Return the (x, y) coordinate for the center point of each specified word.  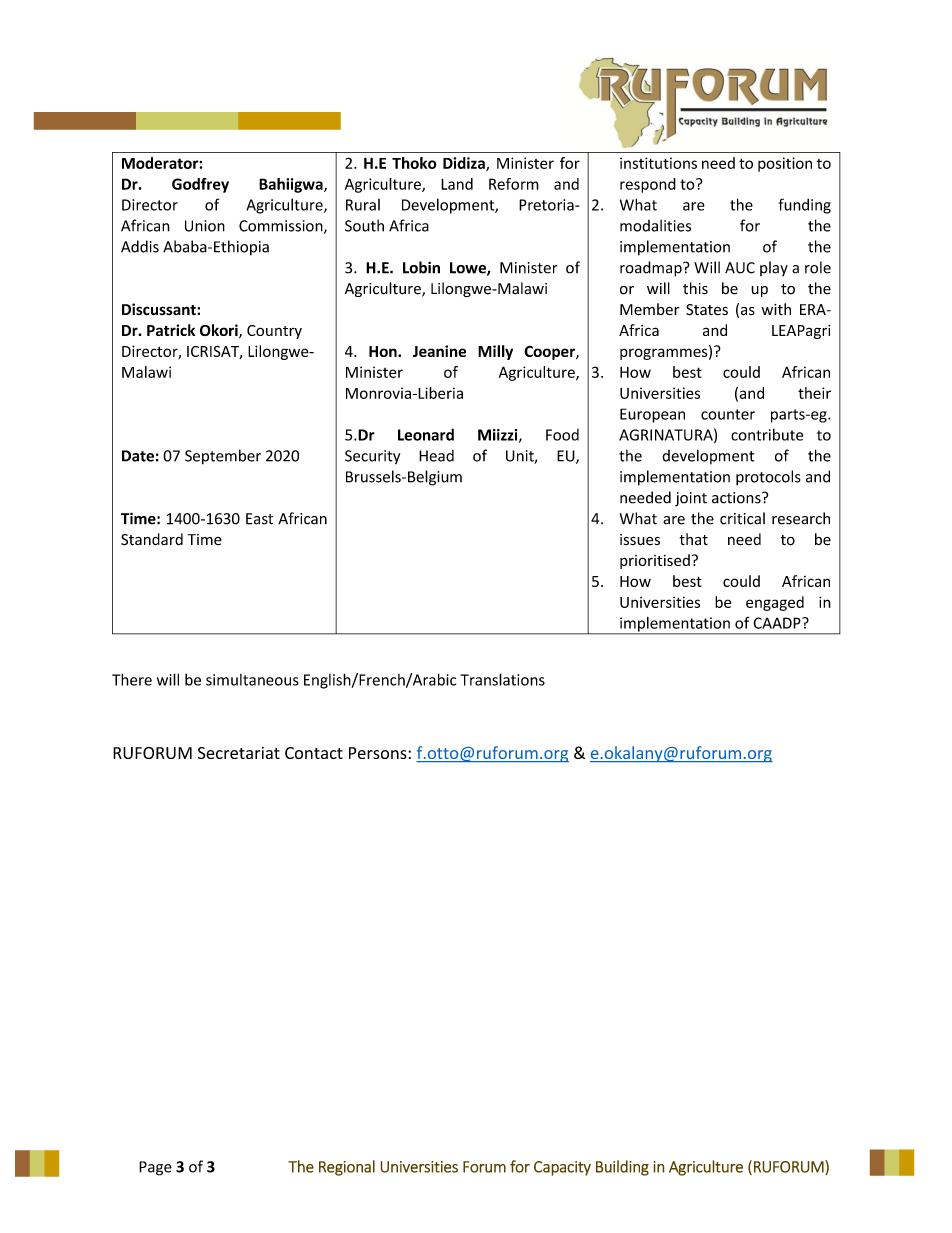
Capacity (562, 1168)
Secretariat (239, 753)
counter (728, 414)
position (785, 164)
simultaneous (252, 680)
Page (155, 1168)
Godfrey (200, 185)
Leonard (426, 434)
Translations (502, 679)
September (223, 457)
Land (457, 184)
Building (622, 1168)
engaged (775, 603)
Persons (379, 753)
